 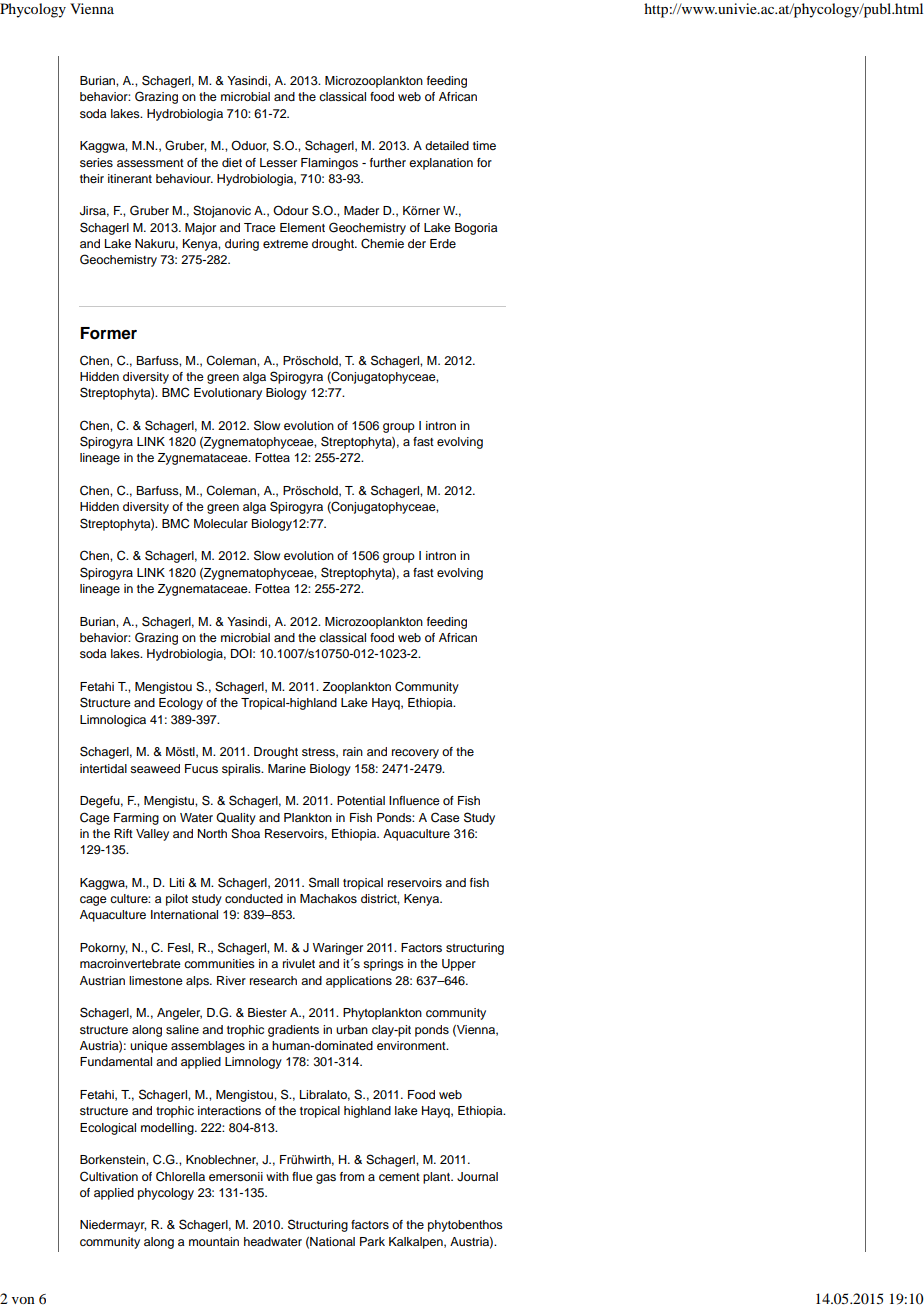 What do you see at coordinates (441, 164) in the screenshot?
I see `explanation` at bounding box center [441, 164].
